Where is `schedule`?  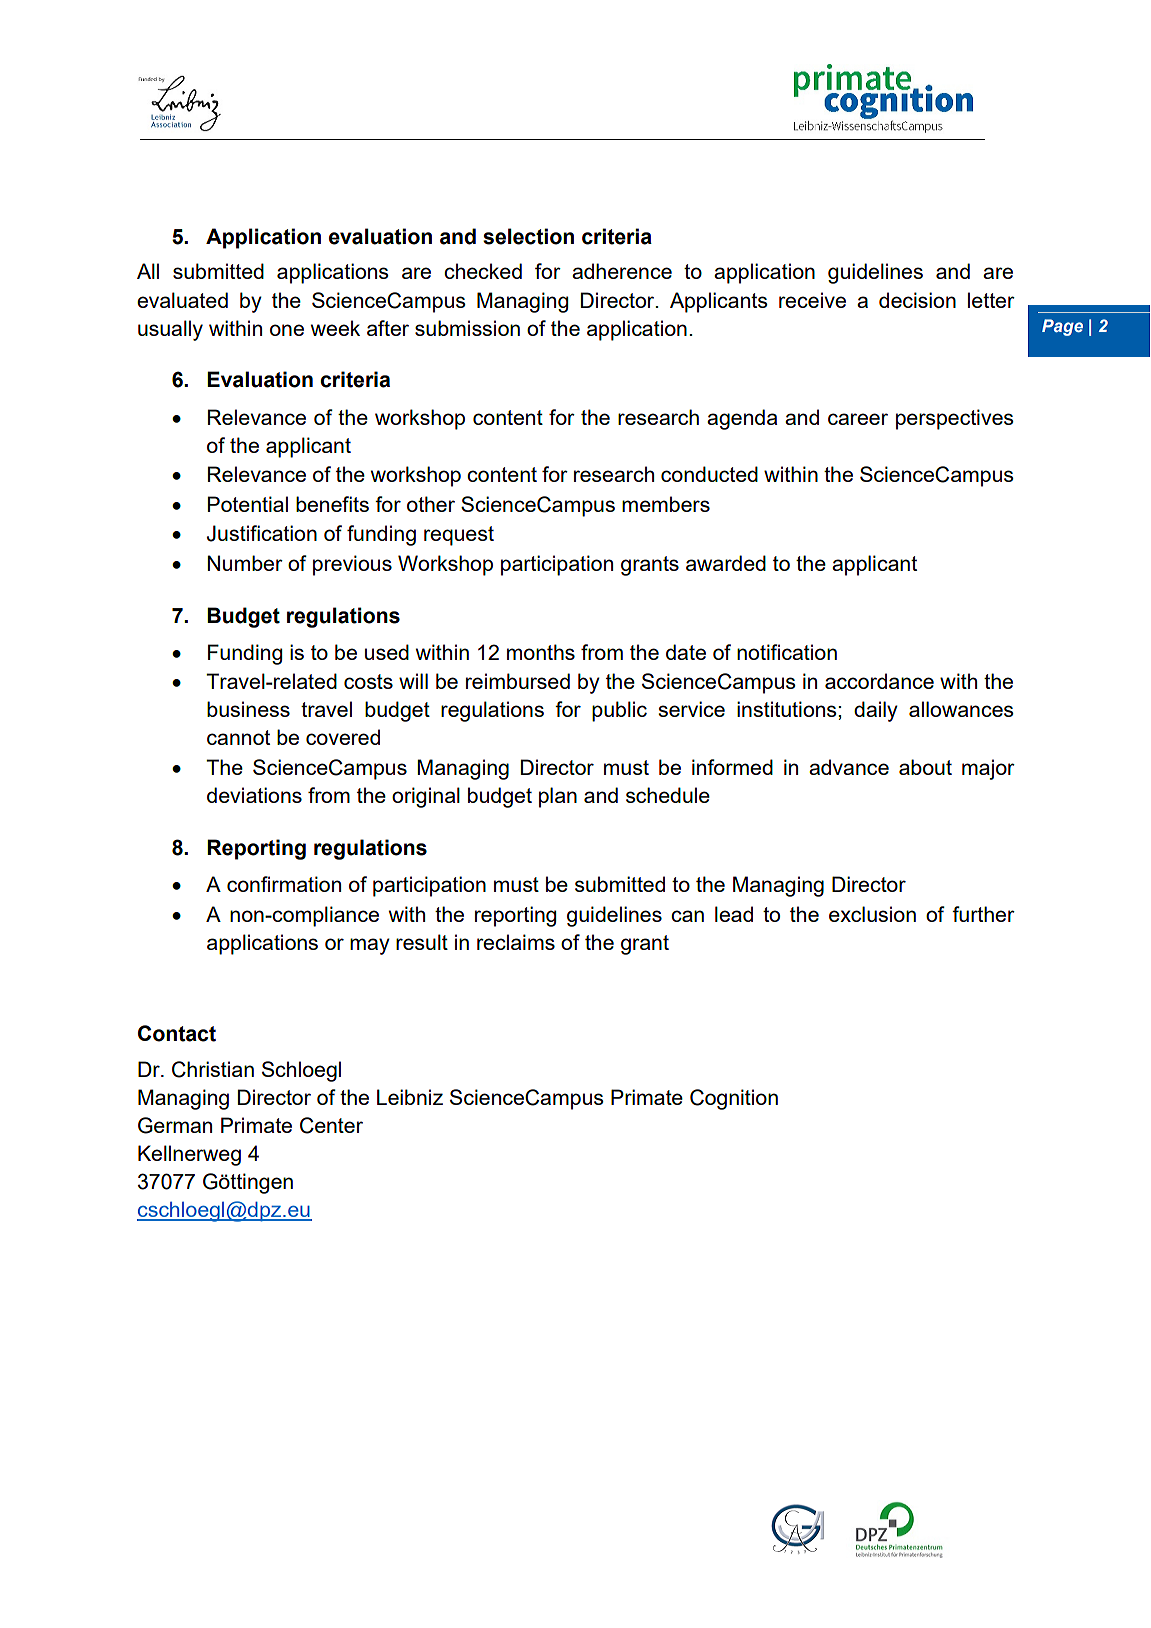 schedule is located at coordinates (668, 795).
